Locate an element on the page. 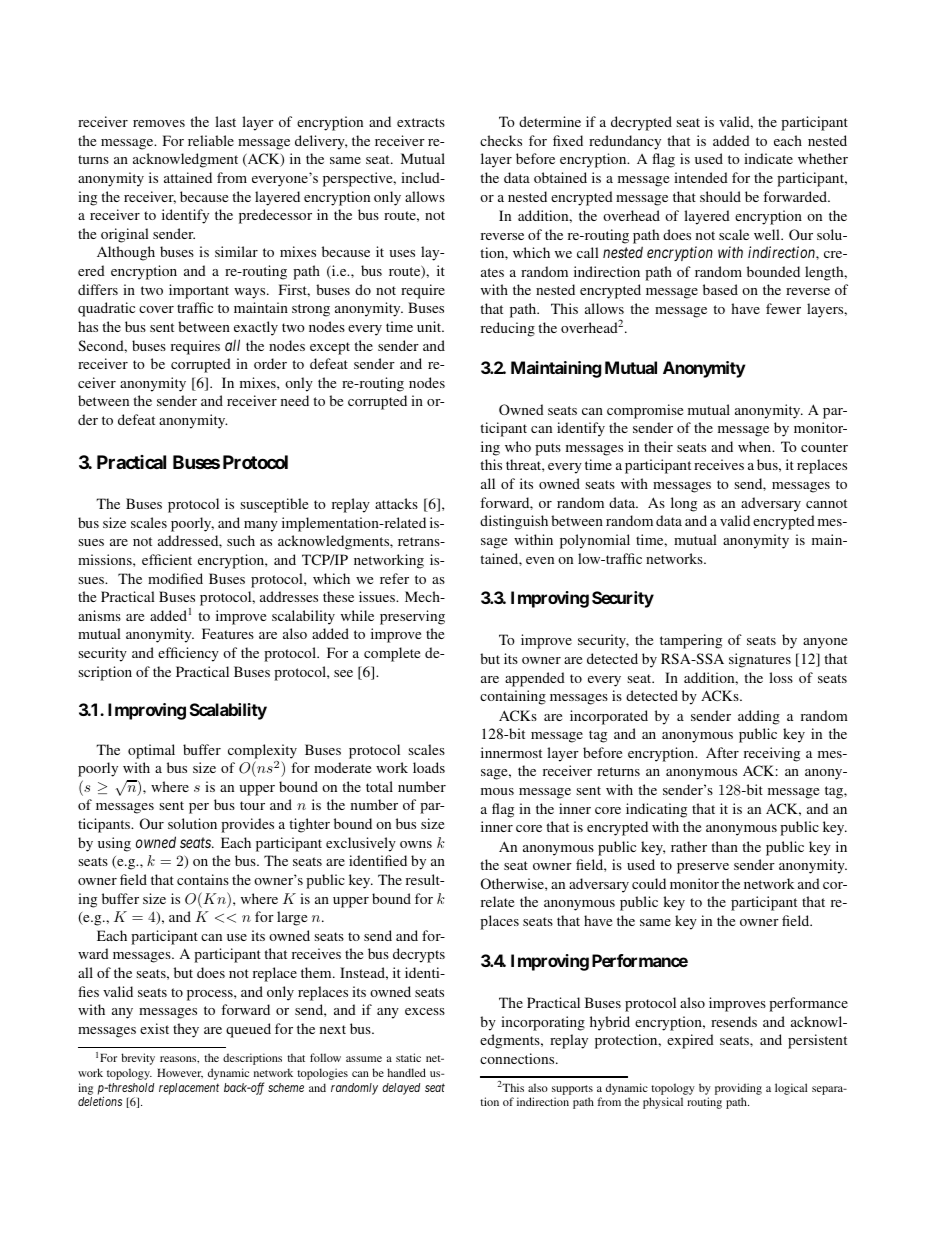 The height and width of the image is (1233, 952). order is located at coordinates (270, 363).
